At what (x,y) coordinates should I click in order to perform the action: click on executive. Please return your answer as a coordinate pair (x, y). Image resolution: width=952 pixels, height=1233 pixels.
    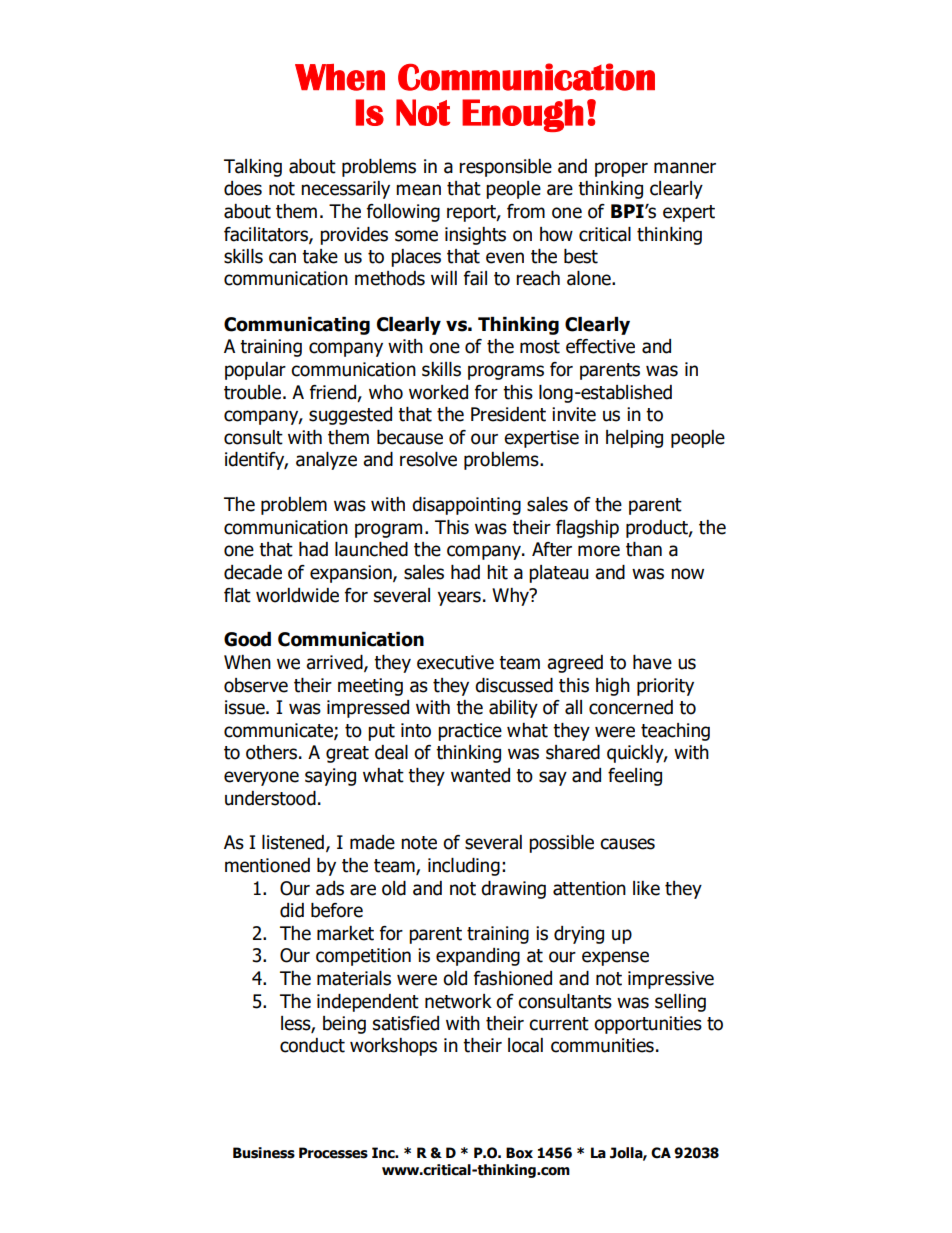
    Looking at the image, I should click on (455, 662).
